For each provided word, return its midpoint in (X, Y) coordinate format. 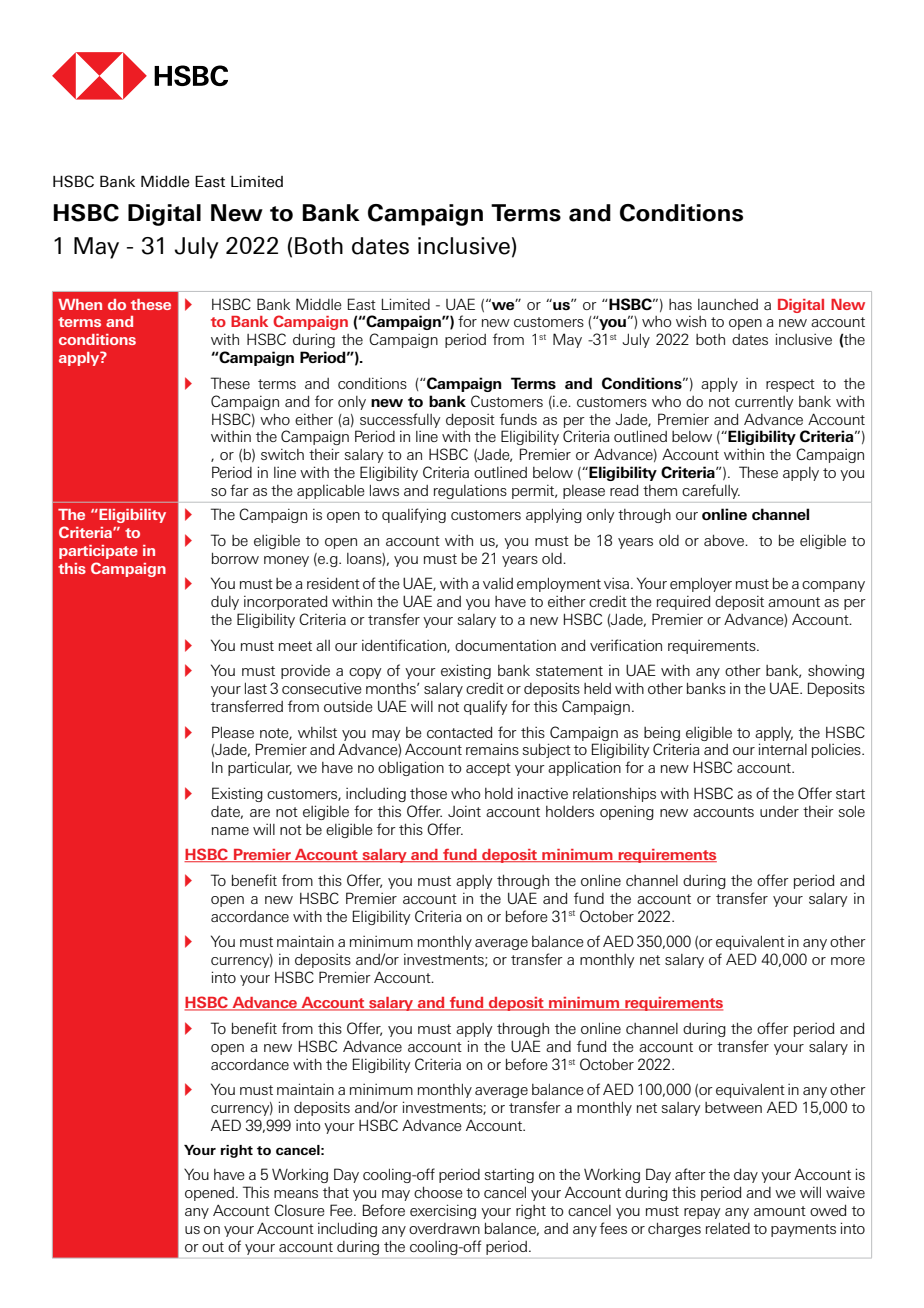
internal (783, 749)
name (230, 831)
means (296, 1194)
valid (498, 583)
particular (260, 768)
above (725, 540)
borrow (235, 558)
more (848, 961)
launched (728, 304)
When (80, 304)
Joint (464, 811)
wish (691, 321)
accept (488, 769)
